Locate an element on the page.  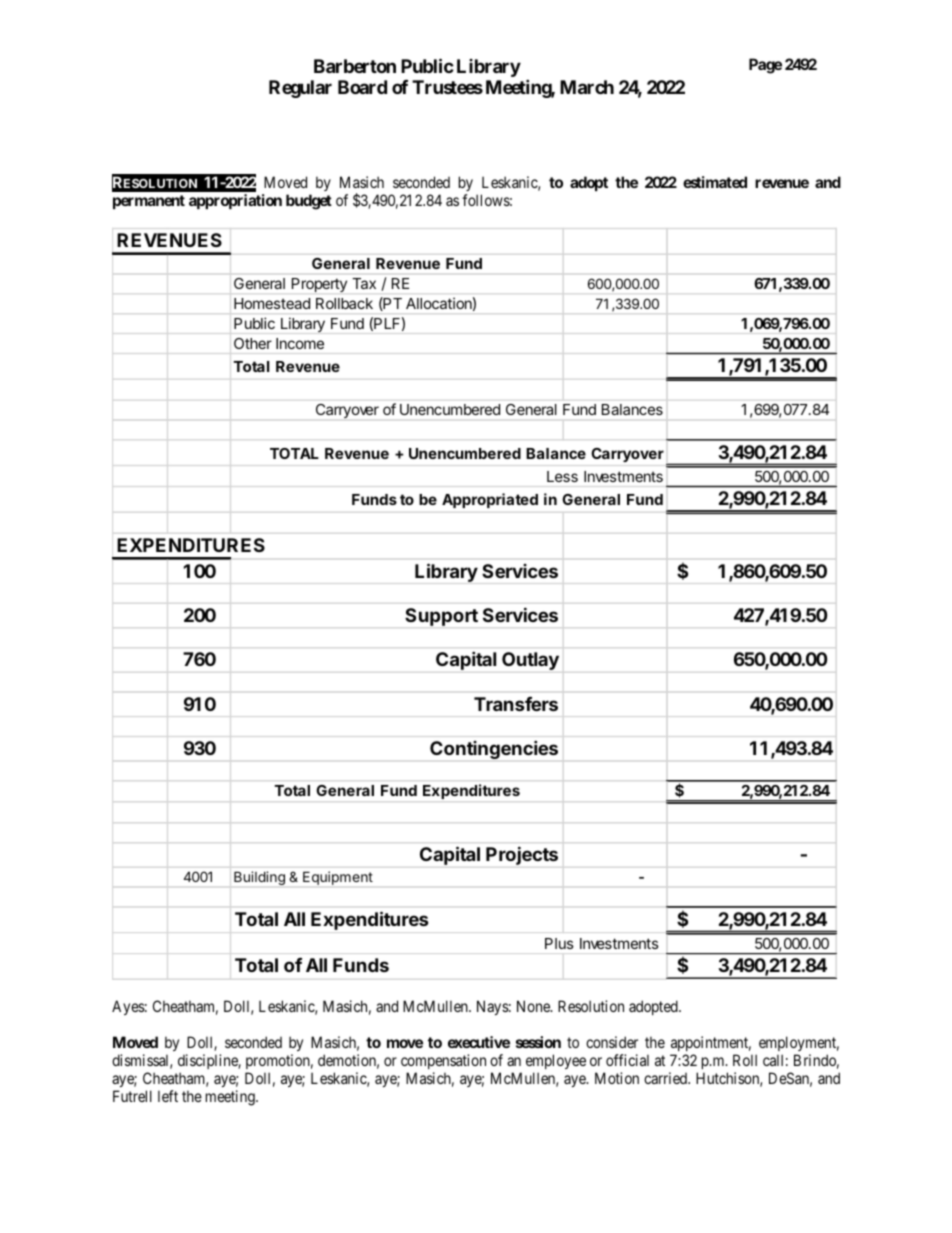
Support is located at coordinates (441, 617).
